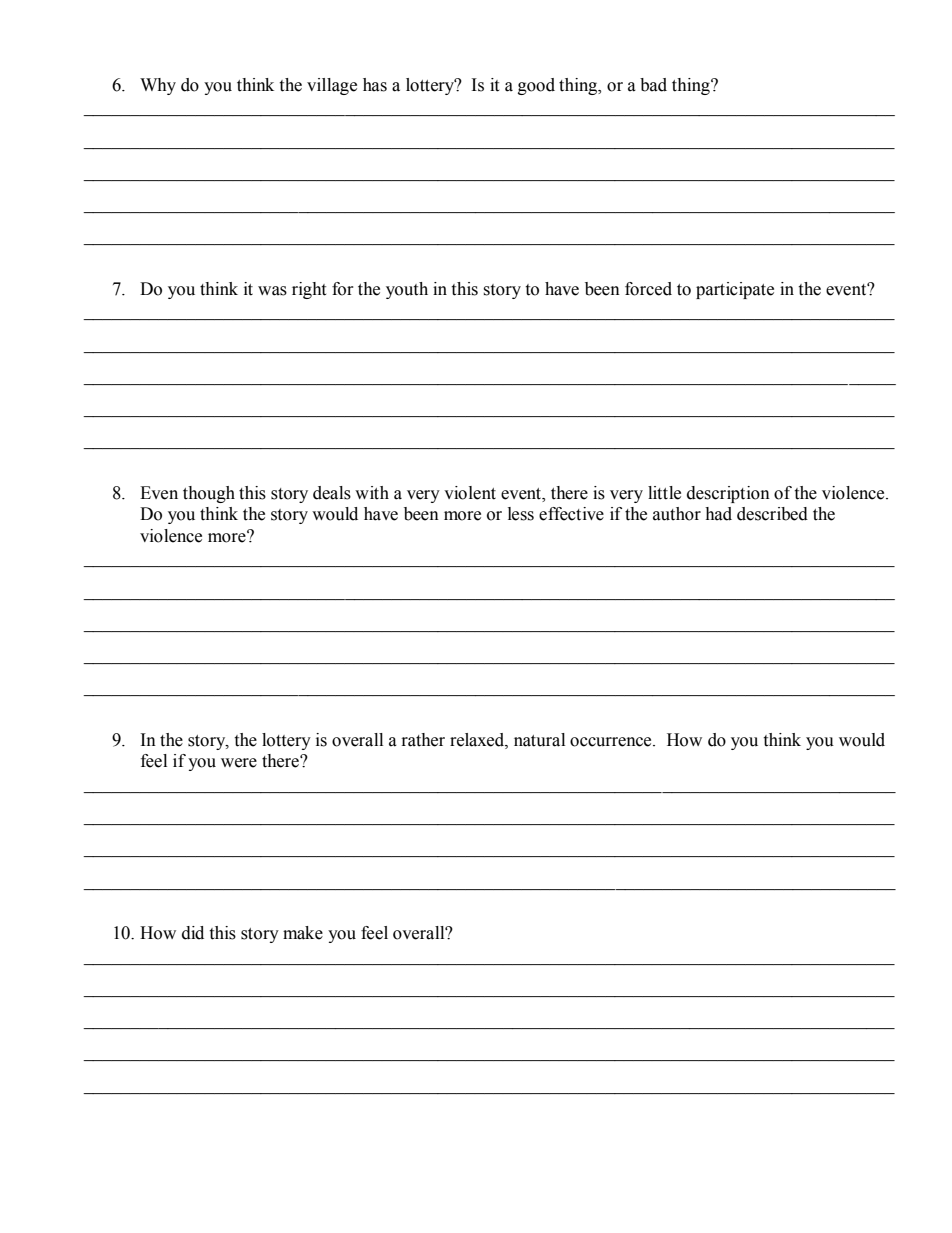 The image size is (952, 1233). Describe the element at coordinates (536, 86) in the document. I see `good` at that location.
